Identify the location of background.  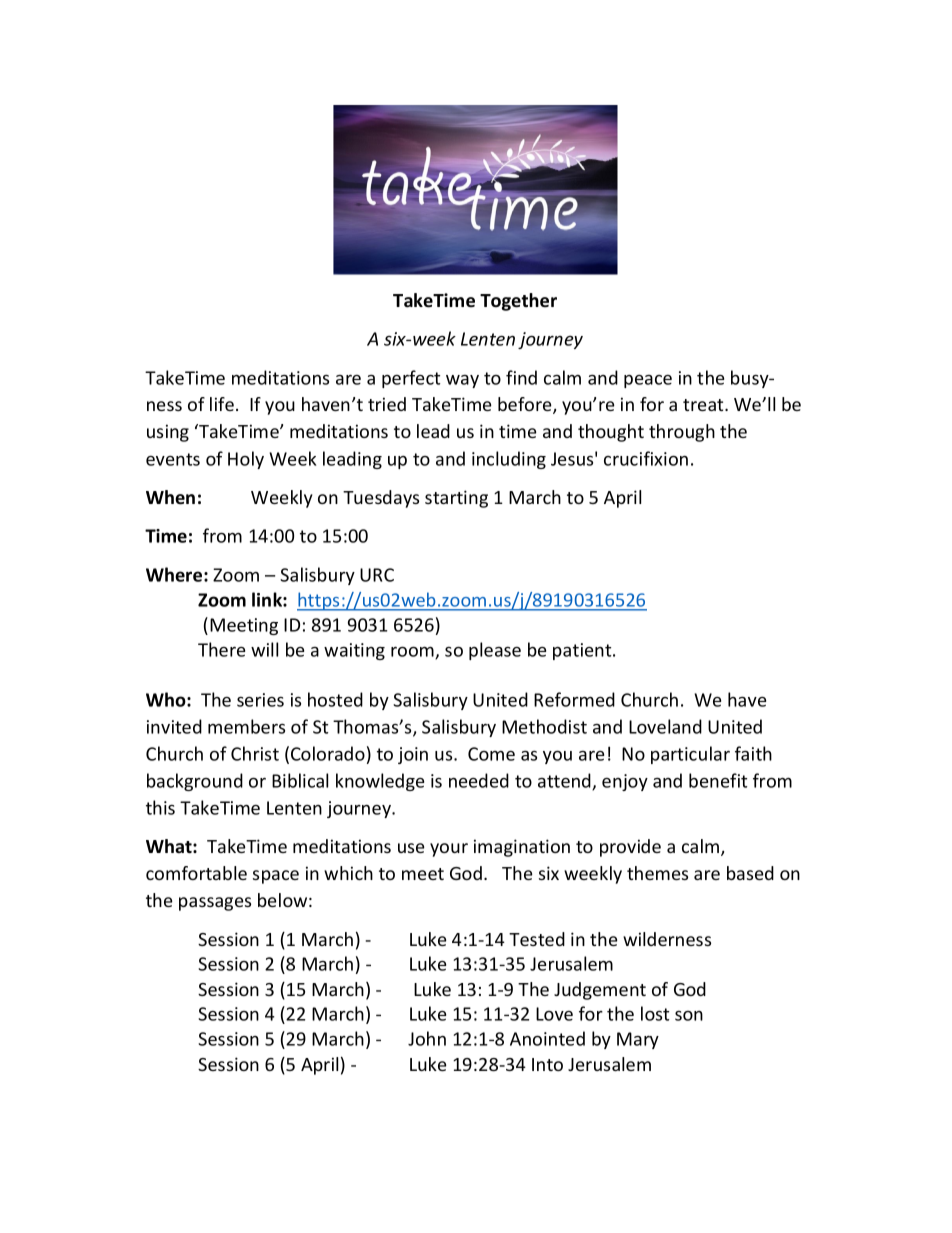
(195, 782).
